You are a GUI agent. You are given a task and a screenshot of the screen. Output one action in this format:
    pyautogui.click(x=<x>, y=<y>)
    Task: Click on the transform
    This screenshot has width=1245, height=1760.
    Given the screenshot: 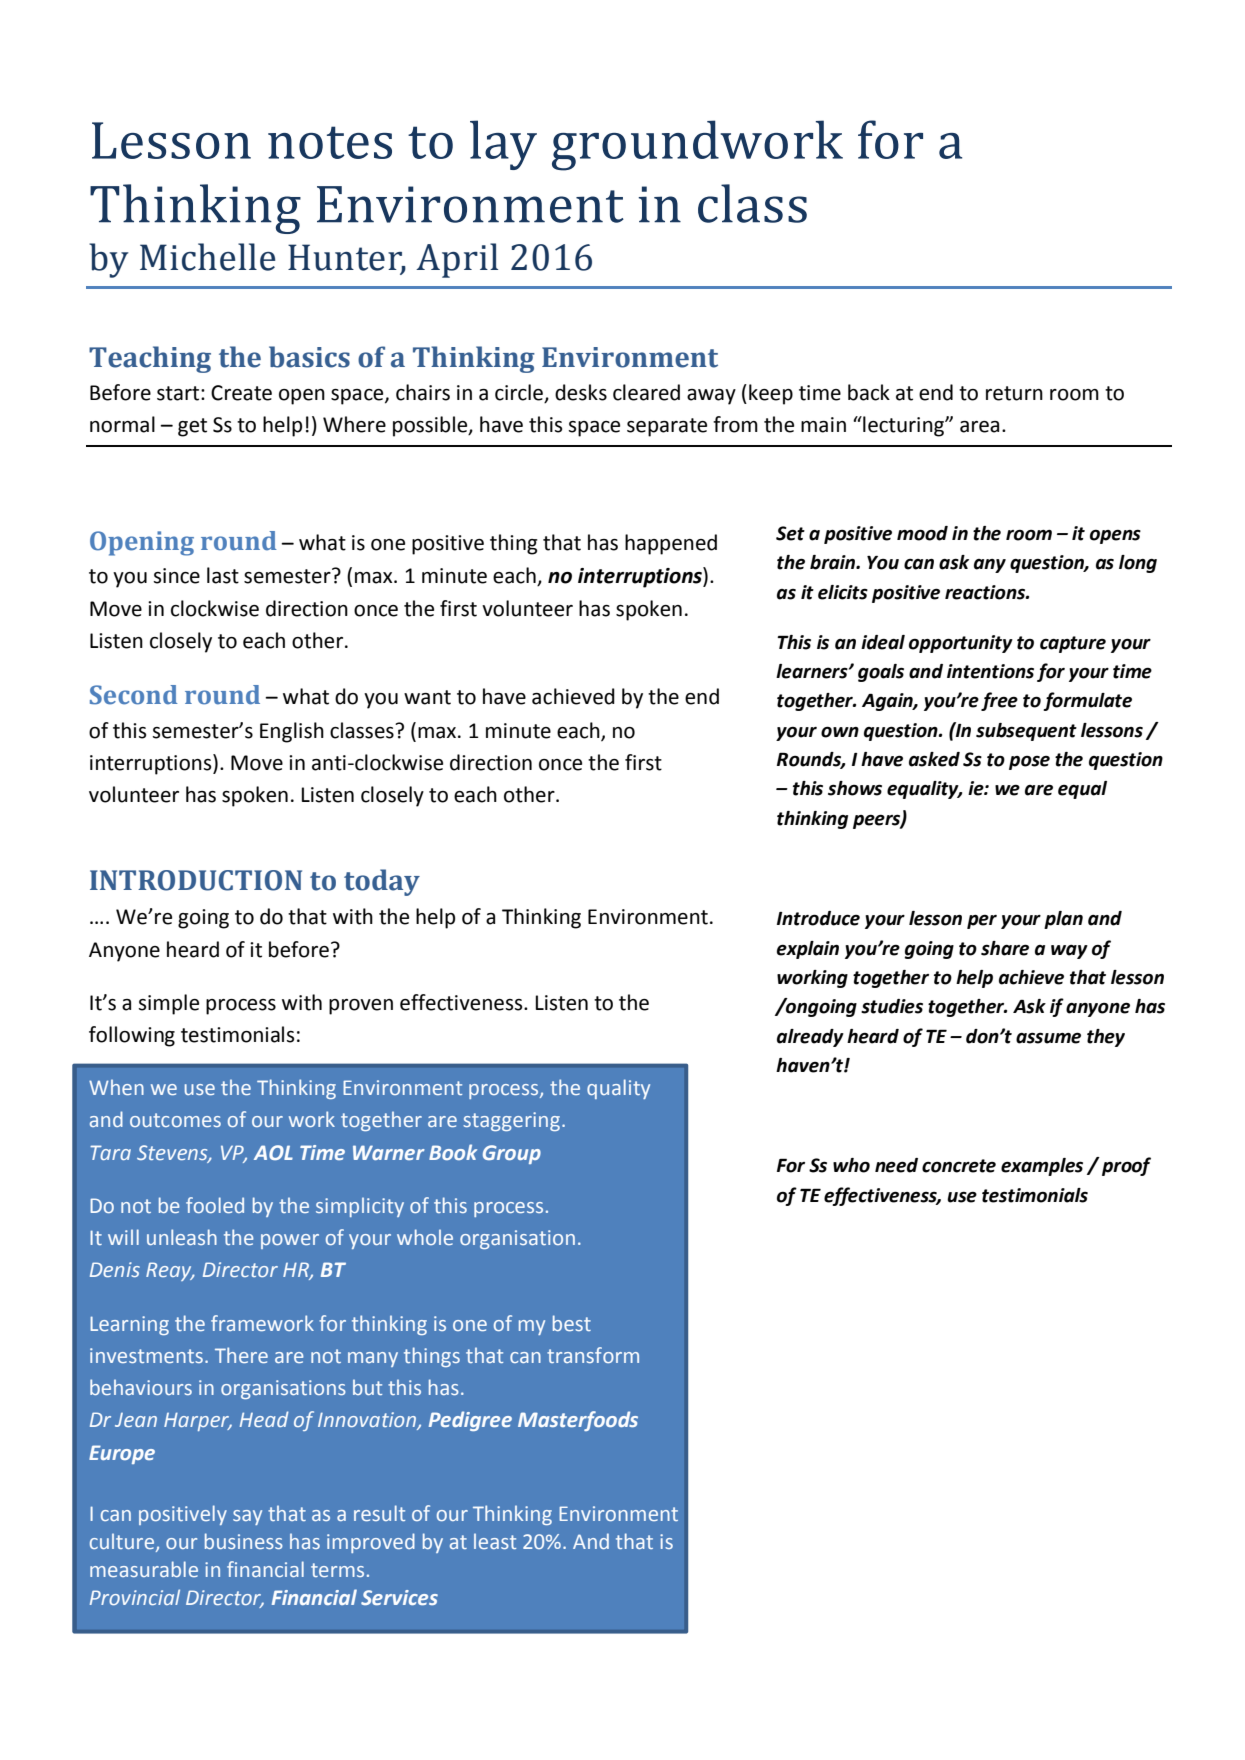 What is the action you would take?
    pyautogui.click(x=593, y=1355)
